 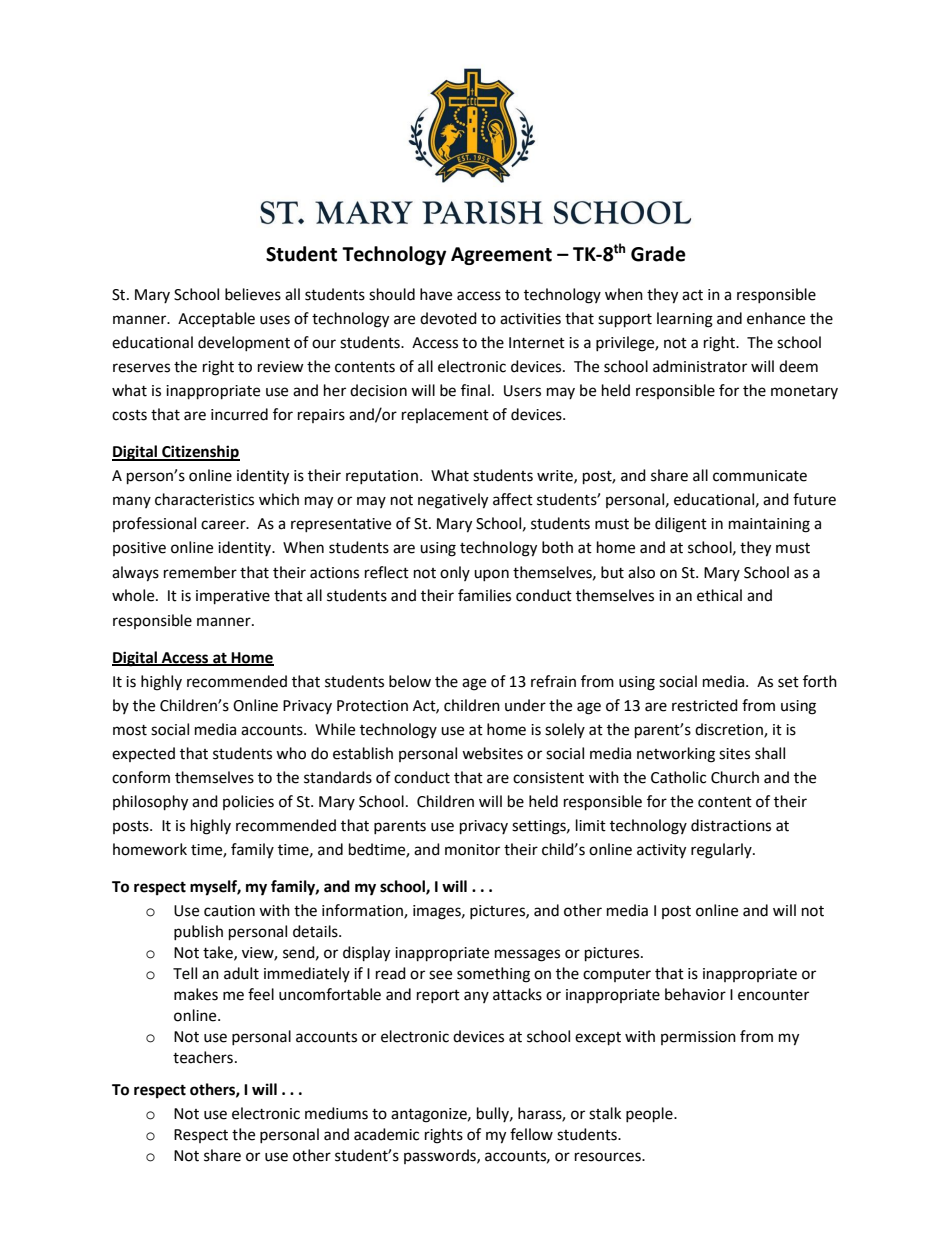 What do you see at coordinates (650, 1115) in the page?
I see `people` at bounding box center [650, 1115].
